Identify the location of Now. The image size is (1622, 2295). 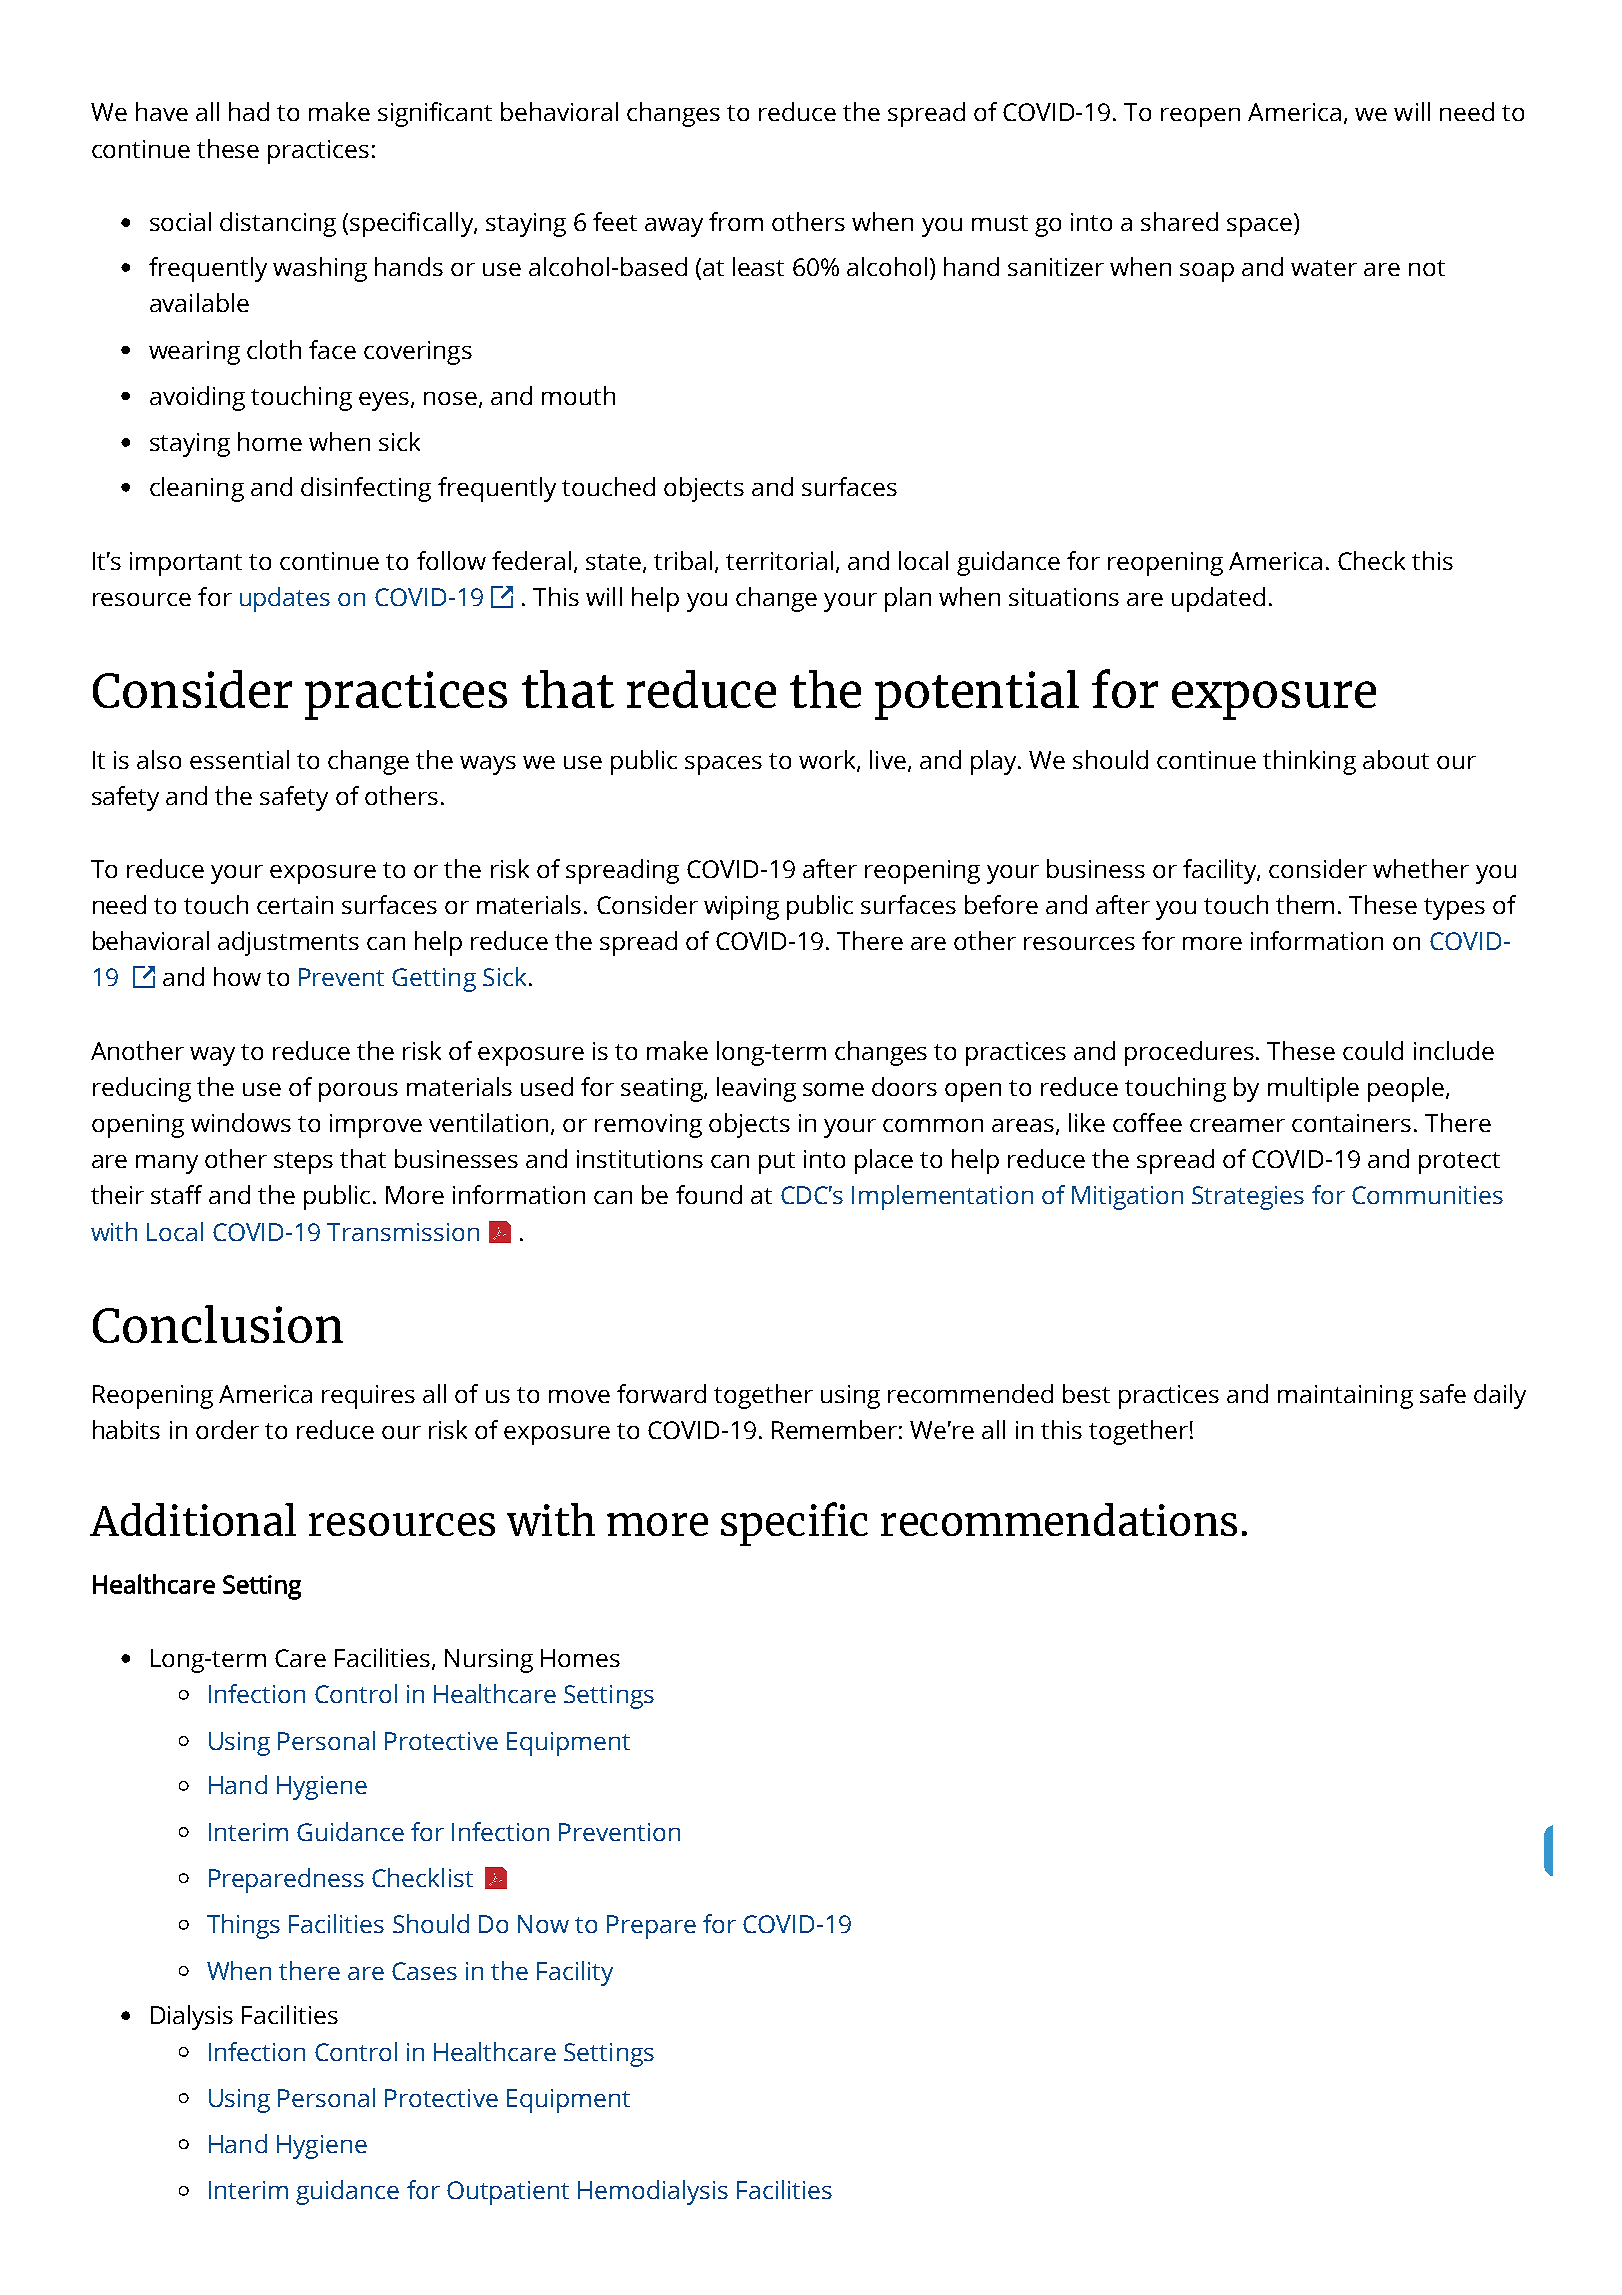
(543, 1924).
